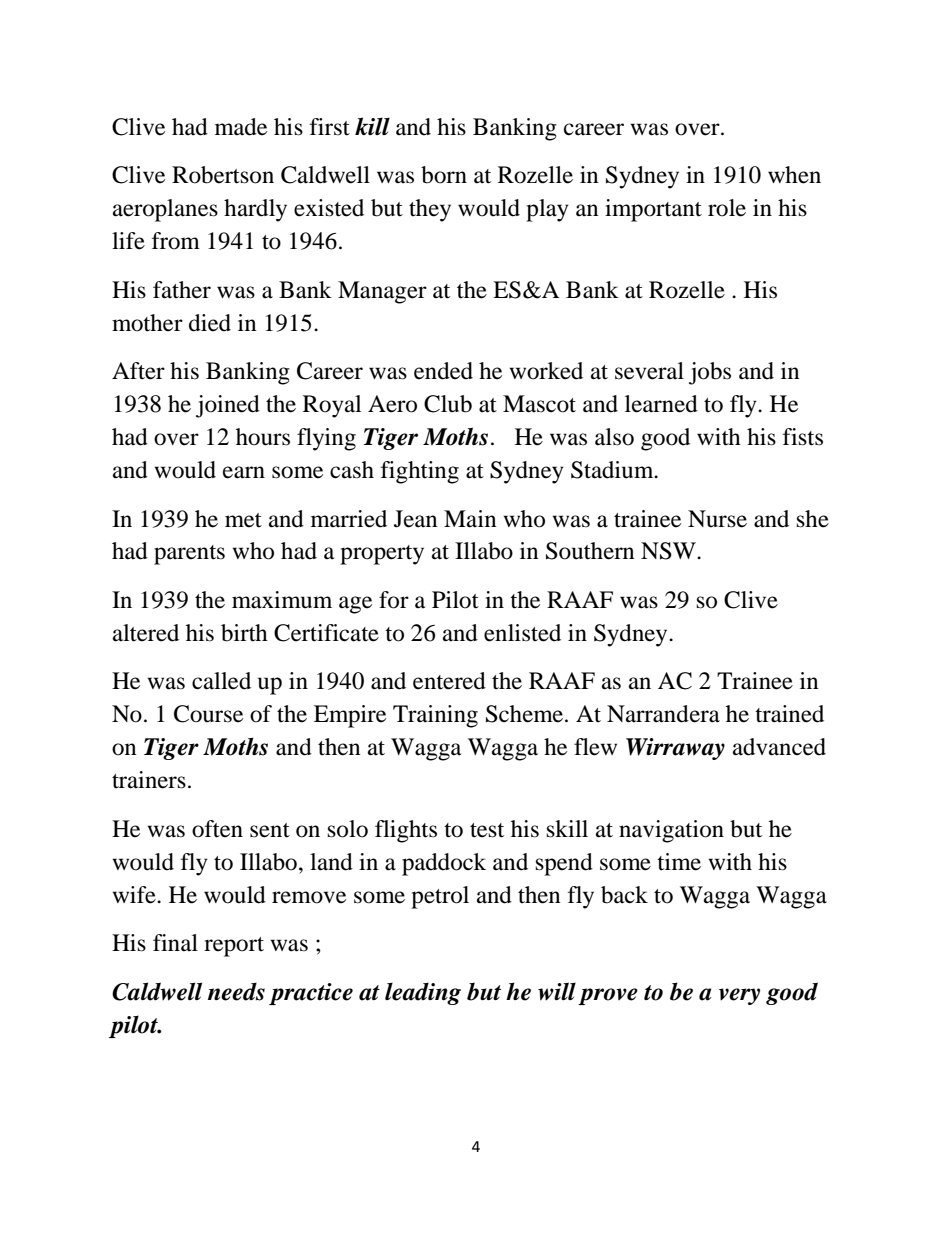  What do you see at coordinates (444, 175) in the image?
I see `born` at bounding box center [444, 175].
